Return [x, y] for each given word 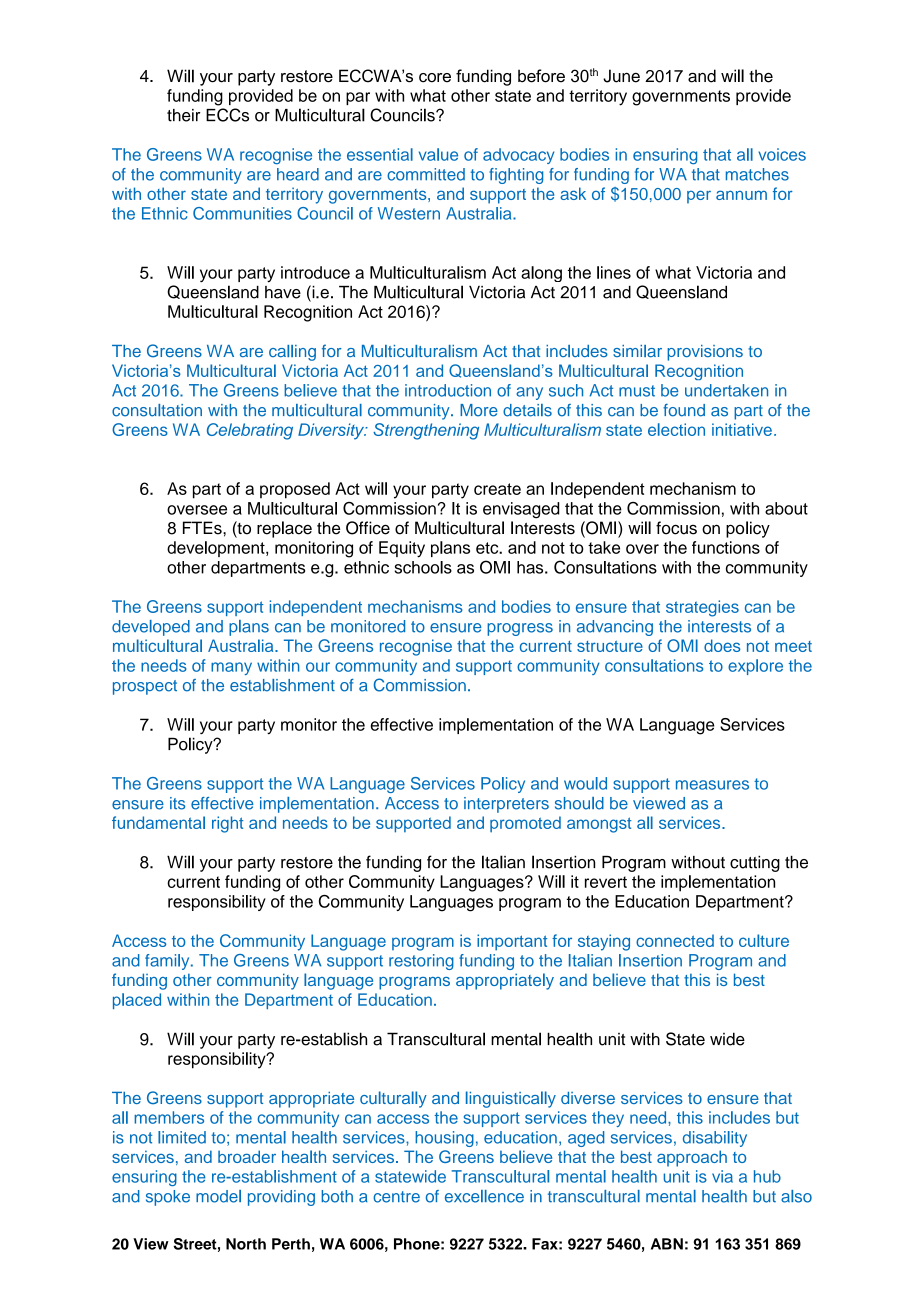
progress [520, 629]
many [231, 668]
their [183, 115]
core [435, 78]
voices [782, 154]
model [218, 1196]
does [722, 645]
